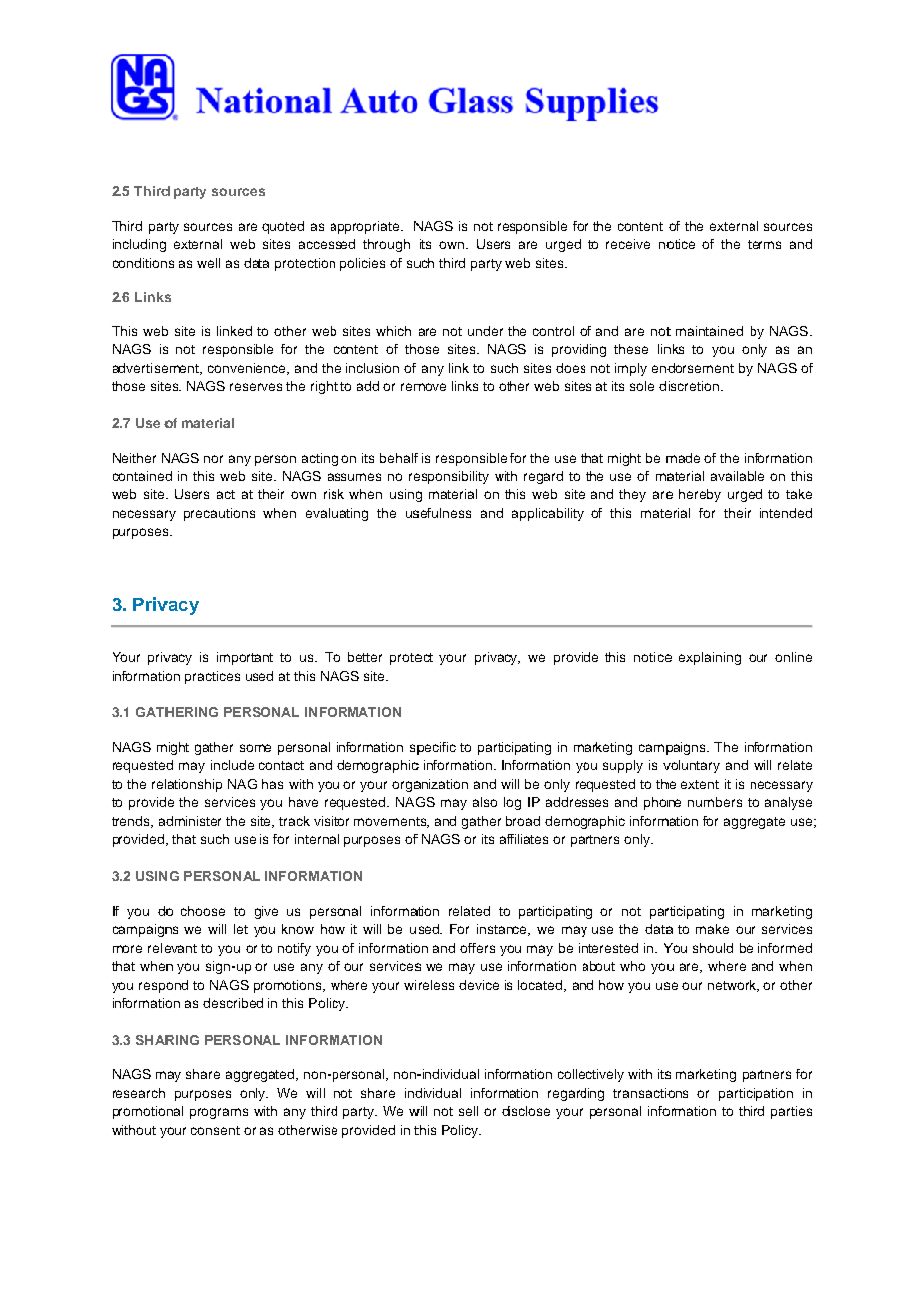 Image resolution: width=924 pixels, height=1308 pixels. I want to click on receive, so click(628, 244).
